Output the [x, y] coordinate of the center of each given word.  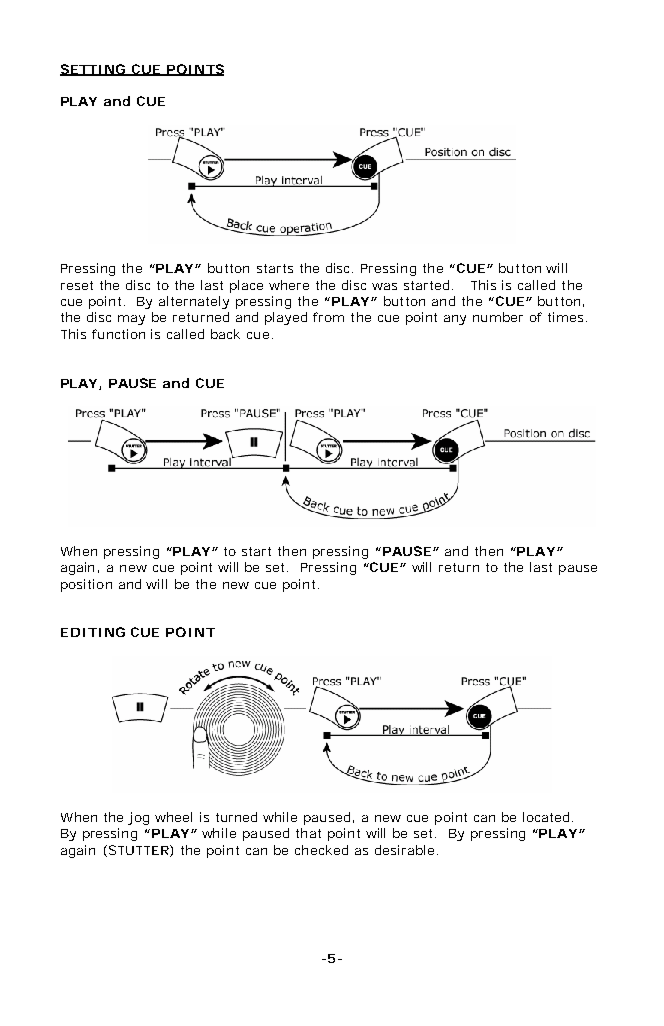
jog [138, 818]
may [131, 320]
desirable [404, 850]
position [86, 585]
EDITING [93, 632]
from [328, 317]
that [308, 833]
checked [321, 850]
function [118, 334]
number [498, 317]
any [455, 320]
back [225, 334]
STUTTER [137, 851]
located [546, 817]
